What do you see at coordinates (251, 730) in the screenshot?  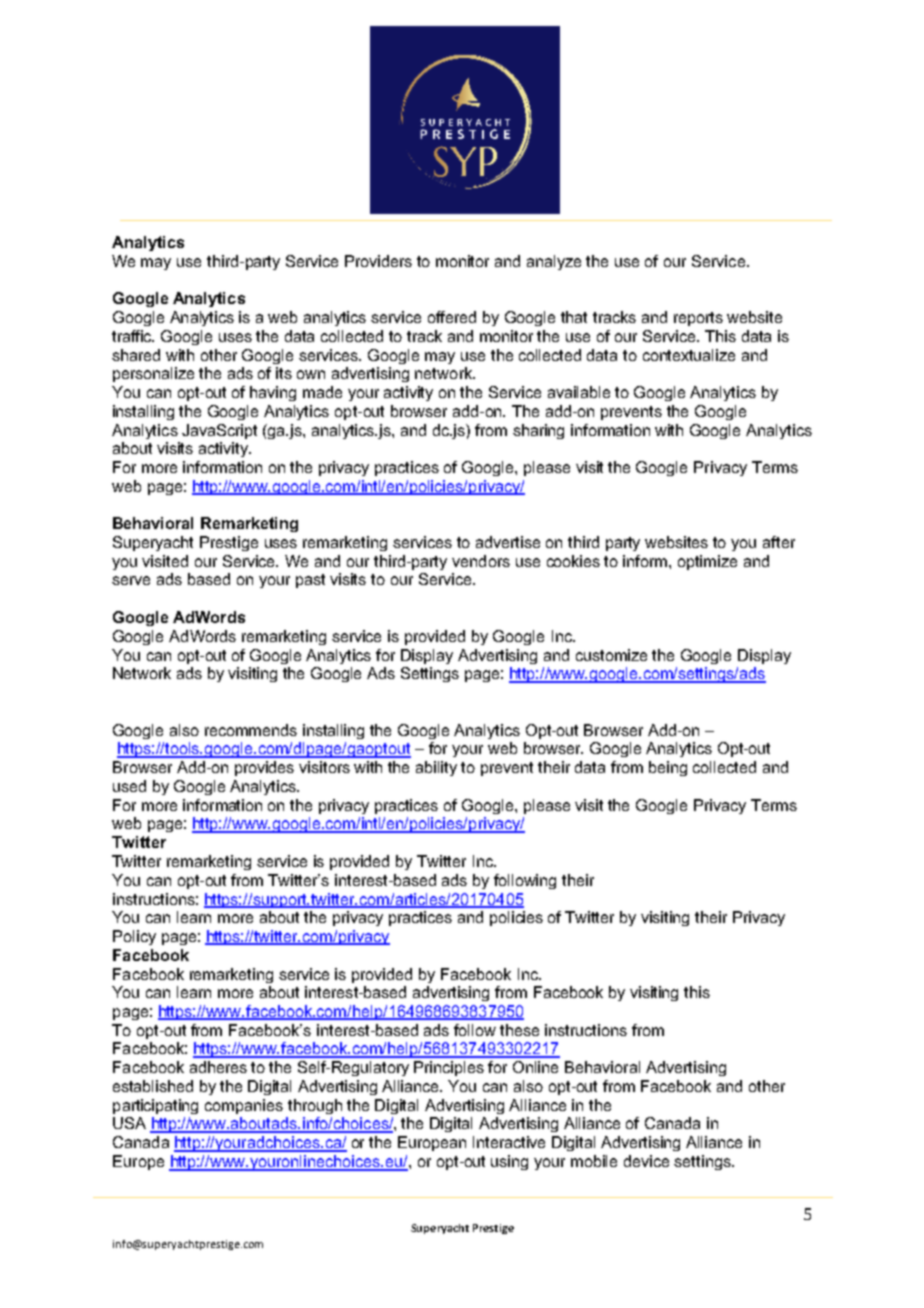 I see `recommends` at bounding box center [251, 730].
